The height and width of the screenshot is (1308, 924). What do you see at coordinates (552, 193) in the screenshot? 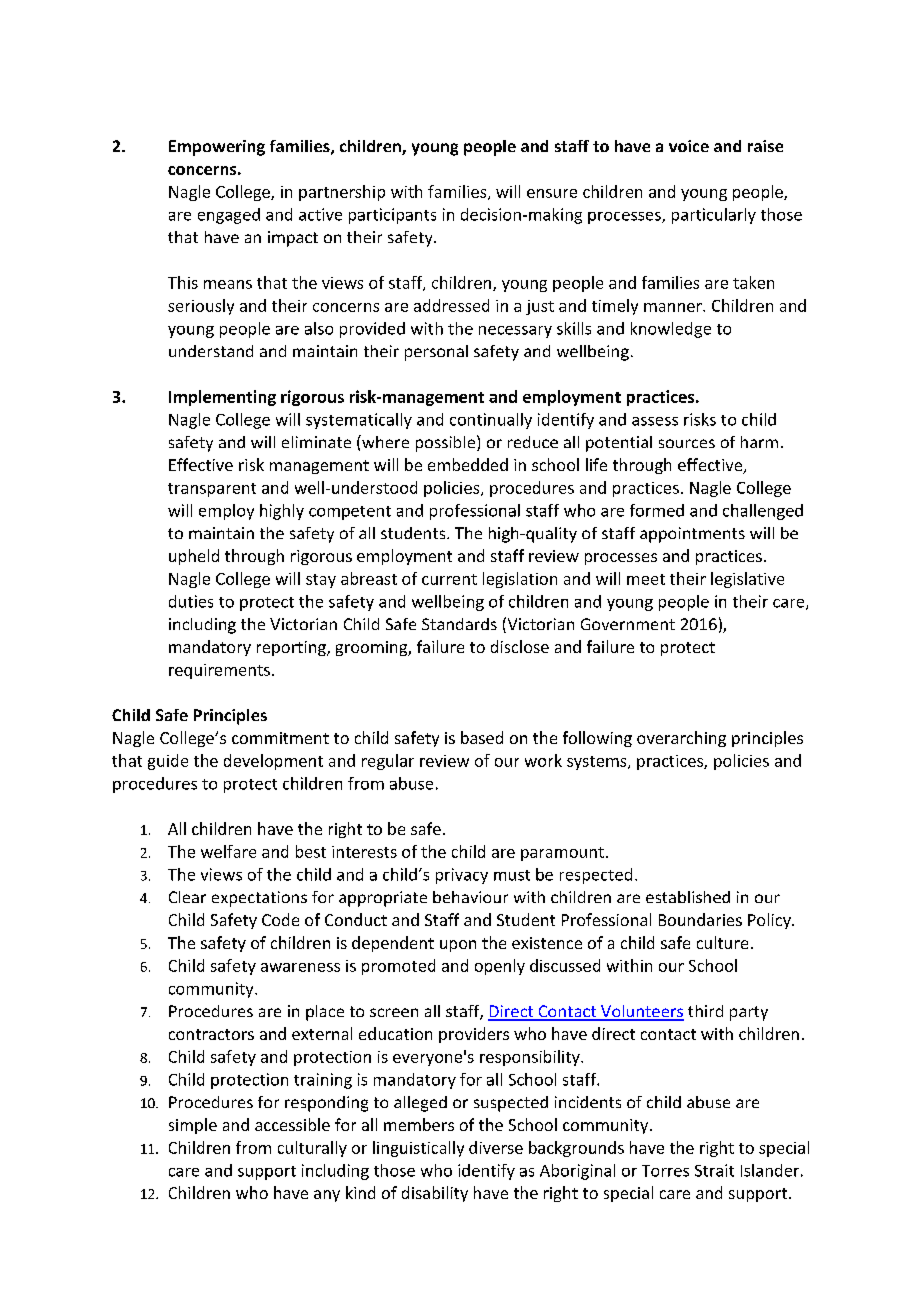
I see `ensure` at bounding box center [552, 193].
